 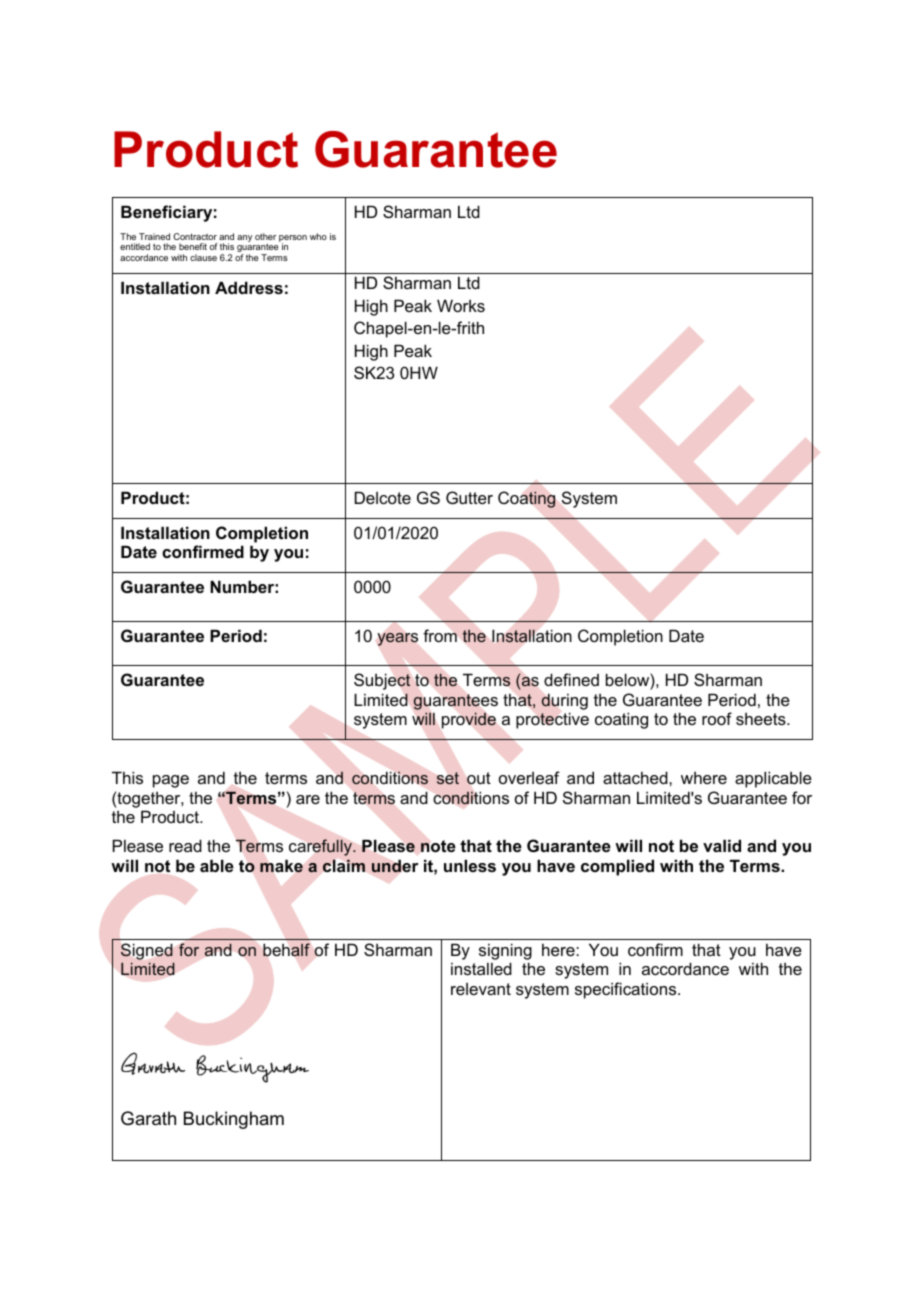 What do you see at coordinates (203, 257) in the page?
I see `clause` at bounding box center [203, 257].
